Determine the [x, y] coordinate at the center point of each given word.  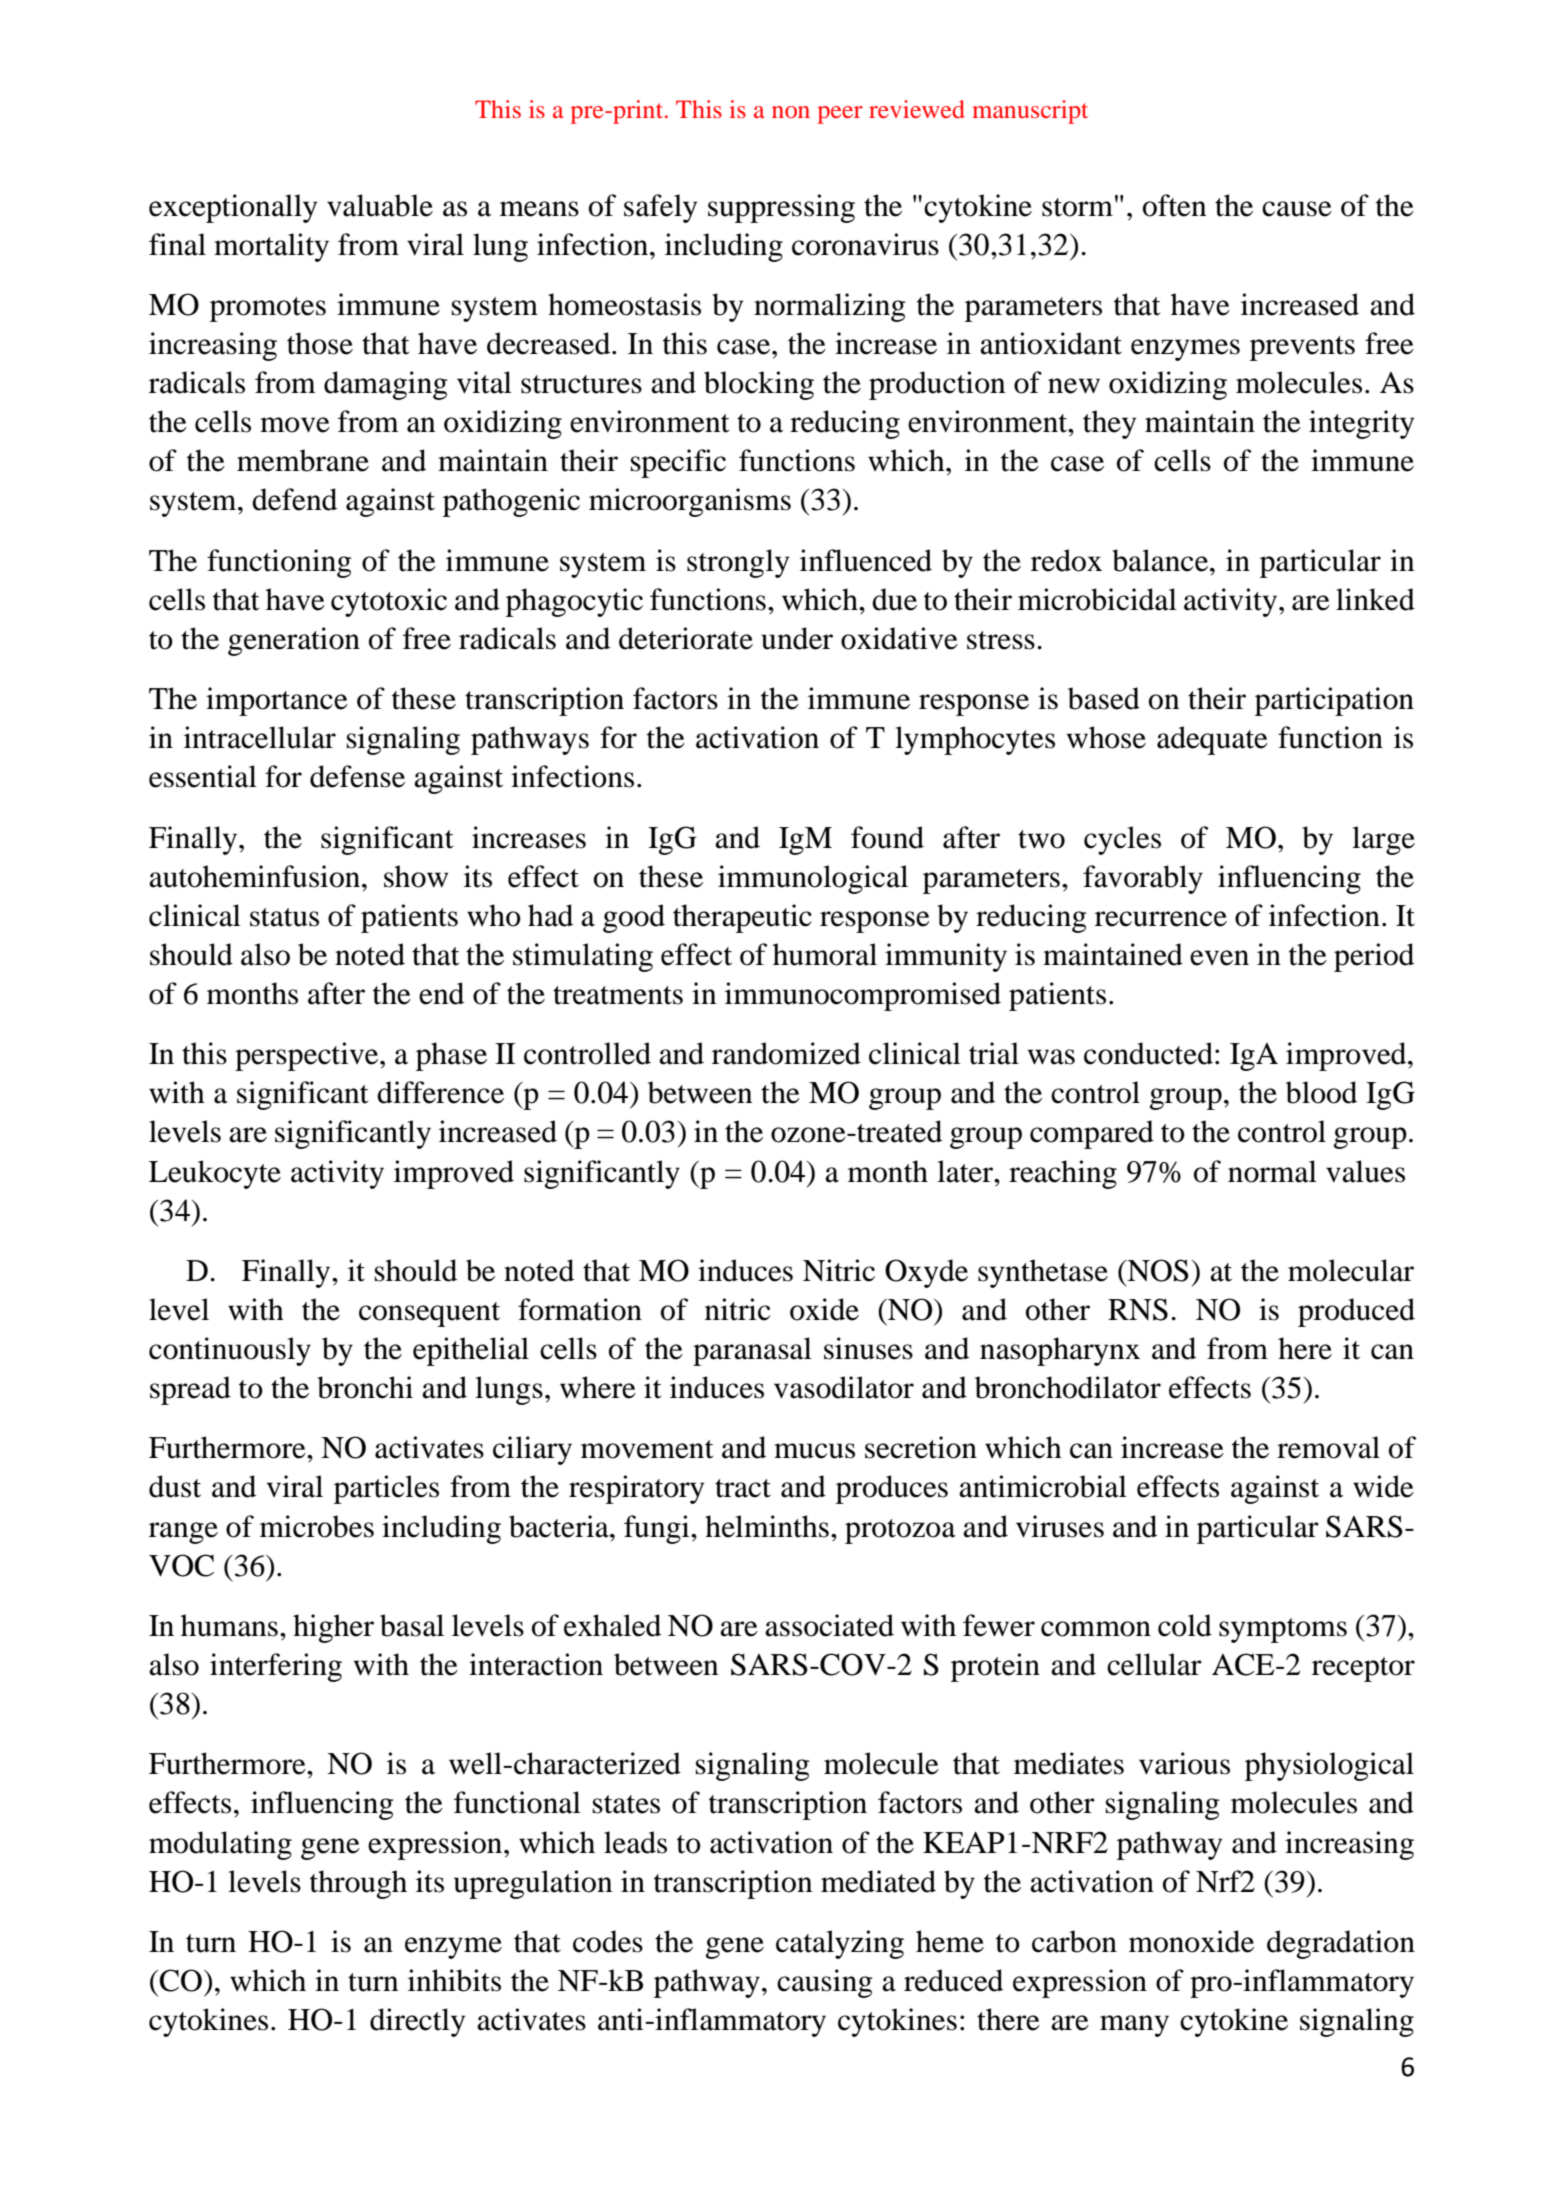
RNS [1138, 1309]
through [358, 1884]
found [887, 837]
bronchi [365, 1387]
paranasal [752, 1351]
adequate [1212, 740]
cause [1297, 209]
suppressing [781, 208]
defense [357, 776]
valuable [380, 205]
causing [825, 1983]
